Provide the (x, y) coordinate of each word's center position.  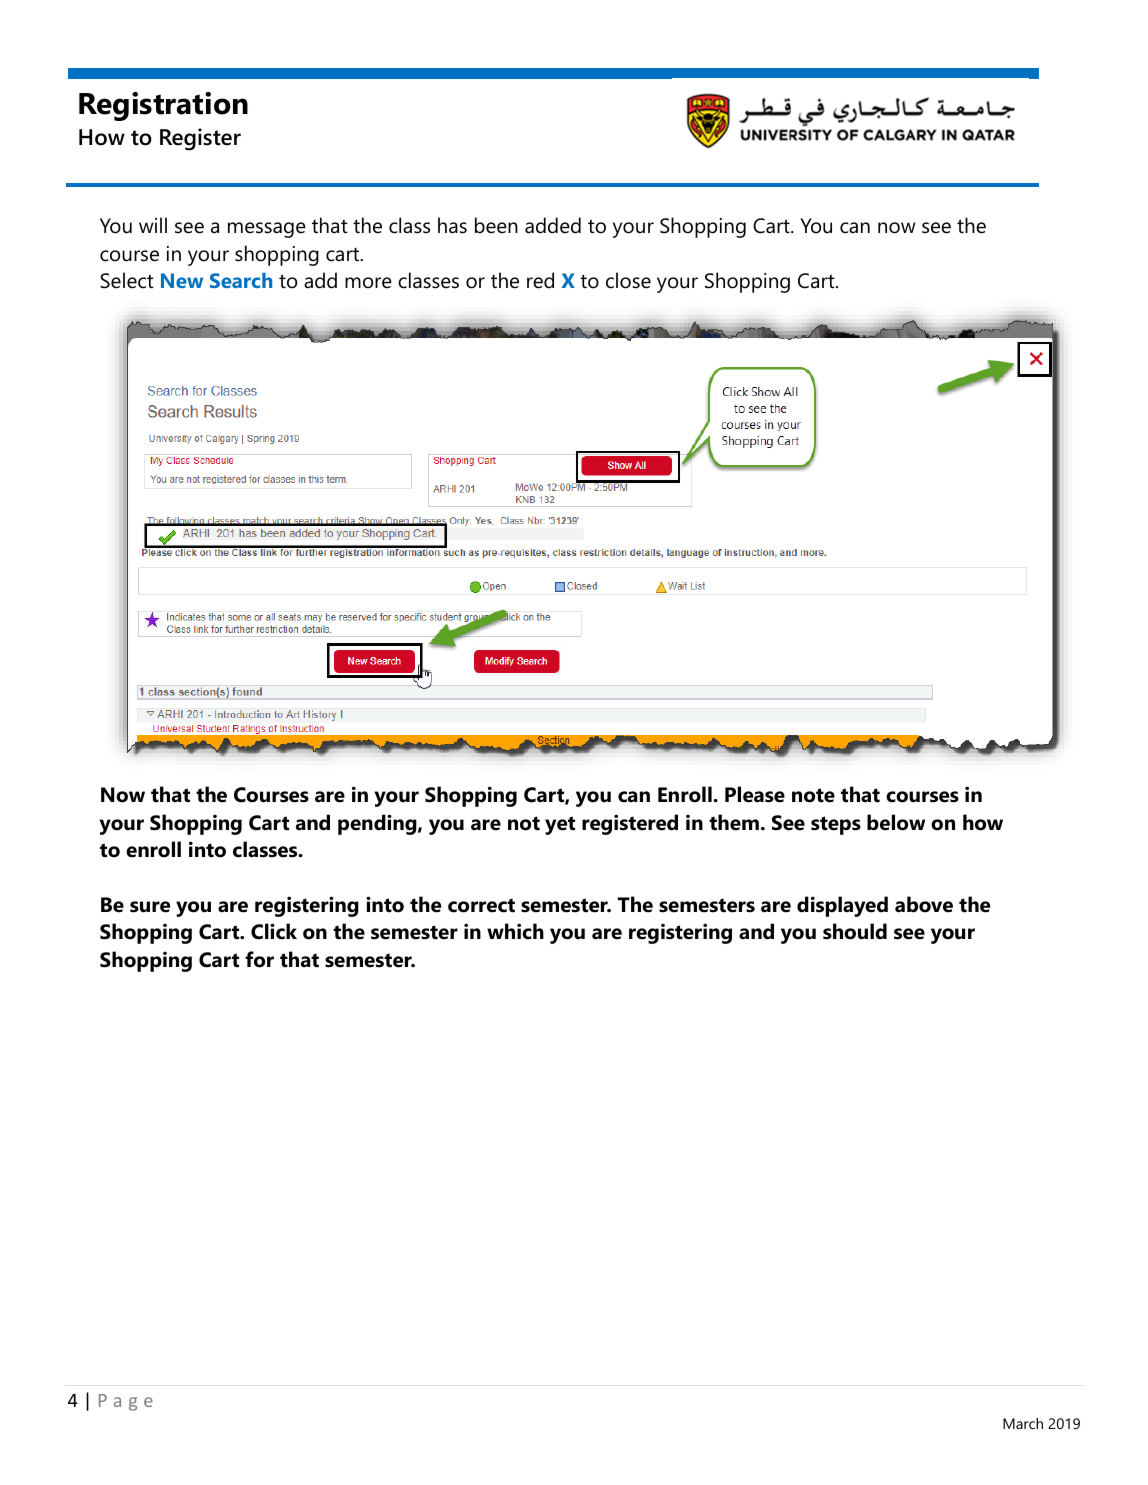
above (924, 904)
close (628, 280)
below (896, 822)
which (515, 931)
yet (560, 825)
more (368, 283)
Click (274, 931)
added (553, 225)
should (855, 931)
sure (150, 907)
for (259, 959)
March (1023, 1423)
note (813, 795)
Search (241, 280)
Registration (163, 106)
